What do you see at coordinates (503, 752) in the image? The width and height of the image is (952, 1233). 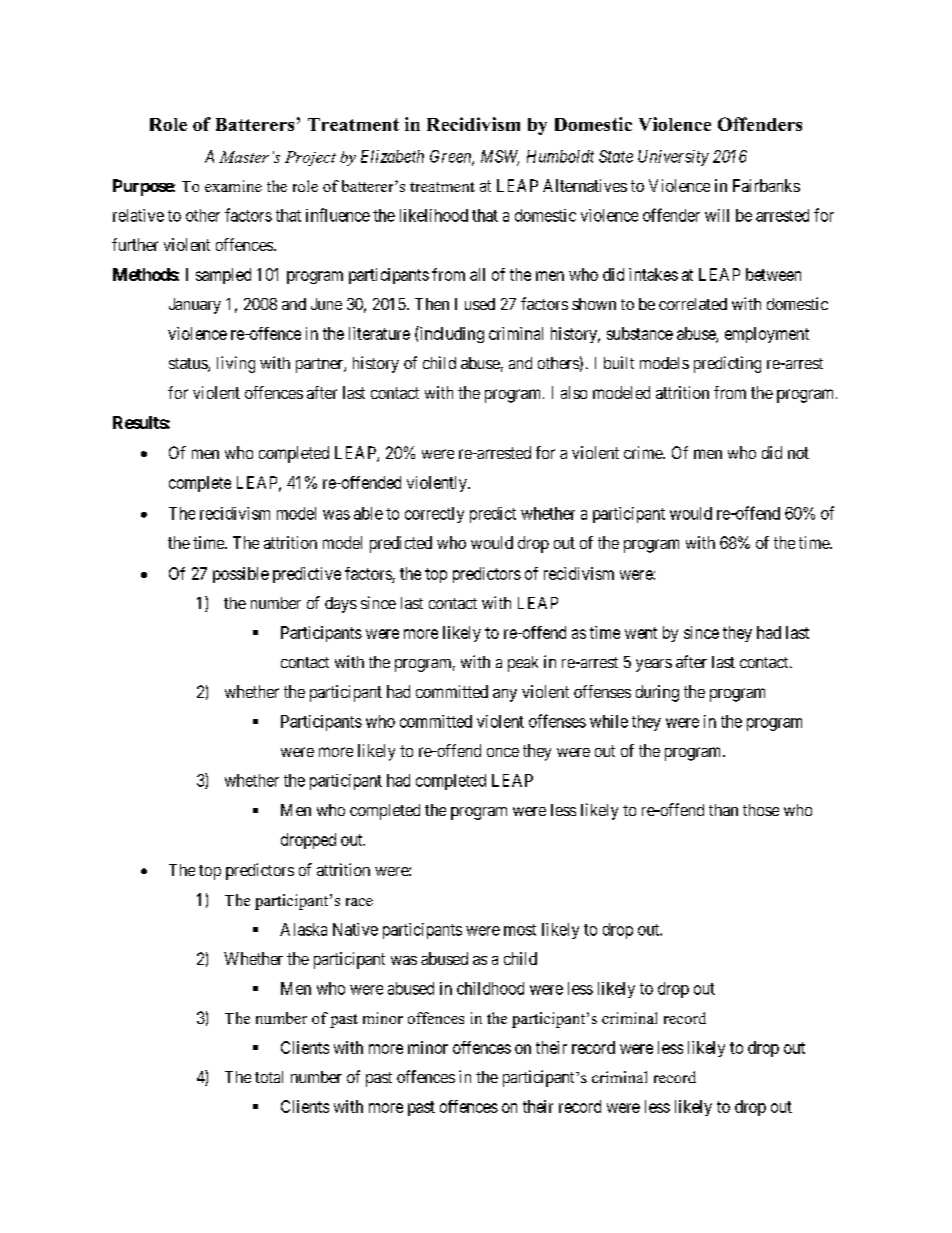 I see `once` at bounding box center [503, 752].
